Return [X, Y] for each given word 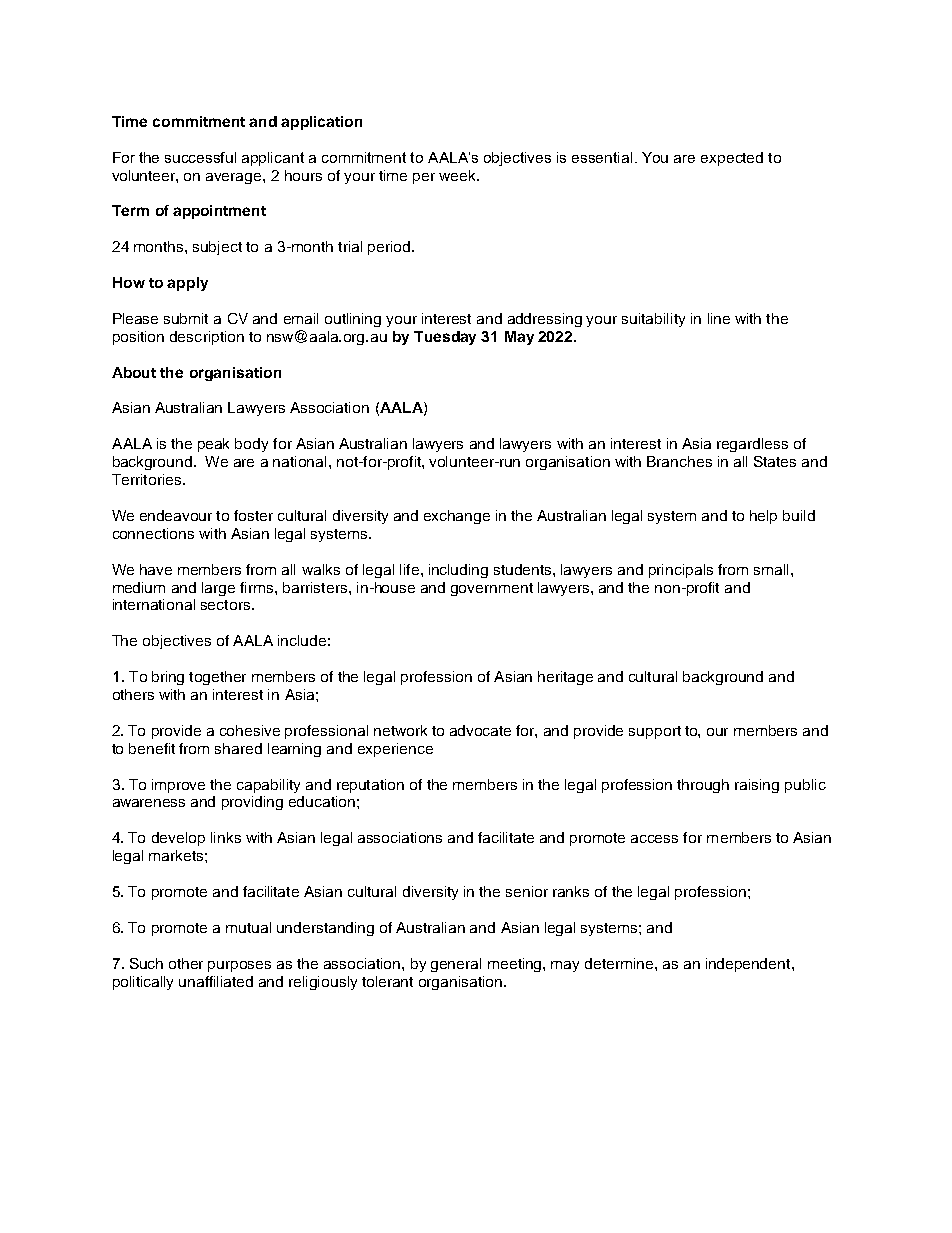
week [458, 175]
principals [681, 571]
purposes [239, 966]
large [218, 589]
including [458, 571]
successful [200, 157]
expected [732, 159]
